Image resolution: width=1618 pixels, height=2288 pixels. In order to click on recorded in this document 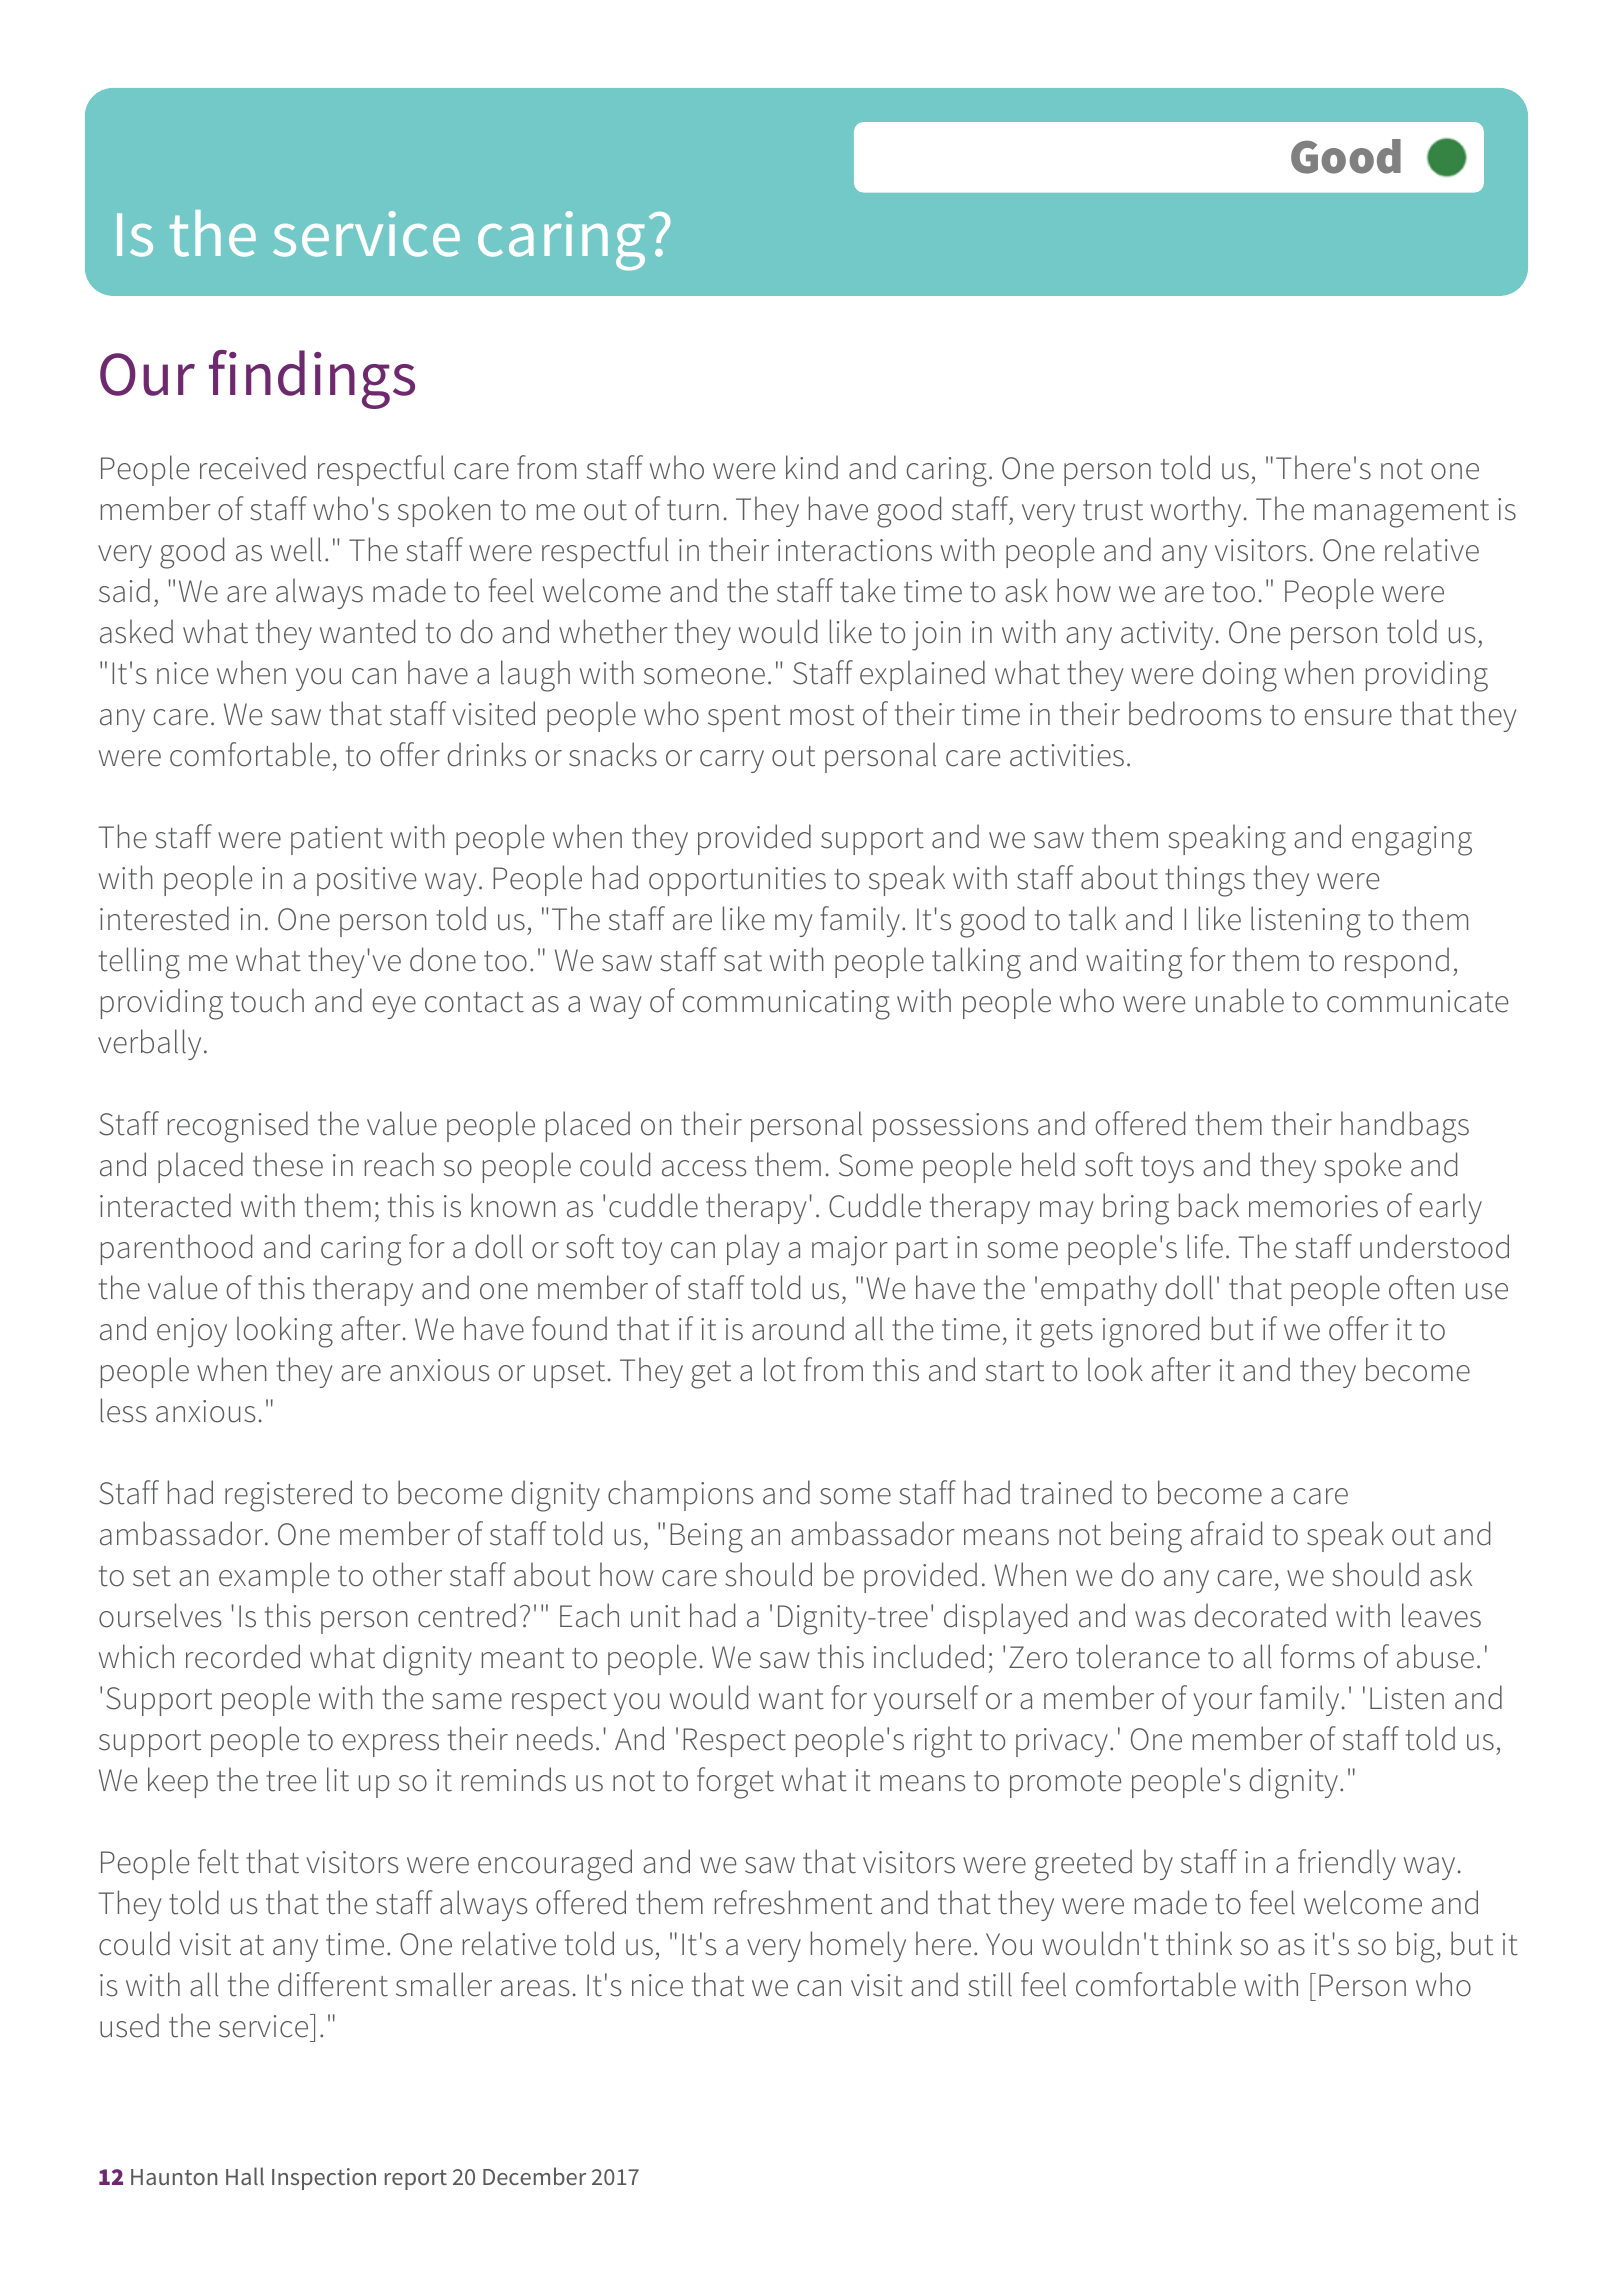, I will do `click(243, 1656)`.
